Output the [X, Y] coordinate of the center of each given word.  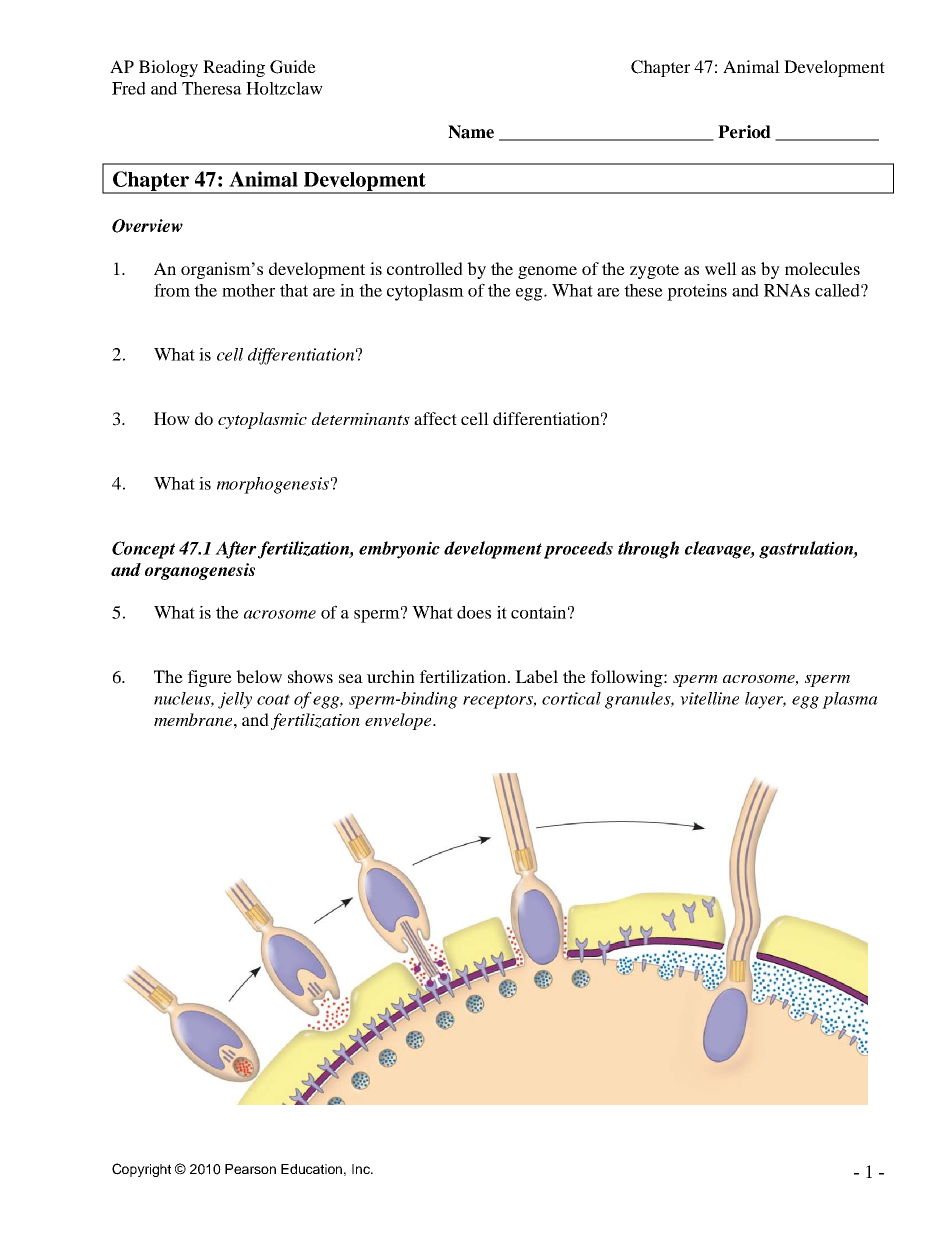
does [474, 612]
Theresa [212, 88]
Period [744, 132]
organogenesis [200, 571]
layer [765, 700]
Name [471, 132]
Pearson [250, 1169]
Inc [362, 1169]
